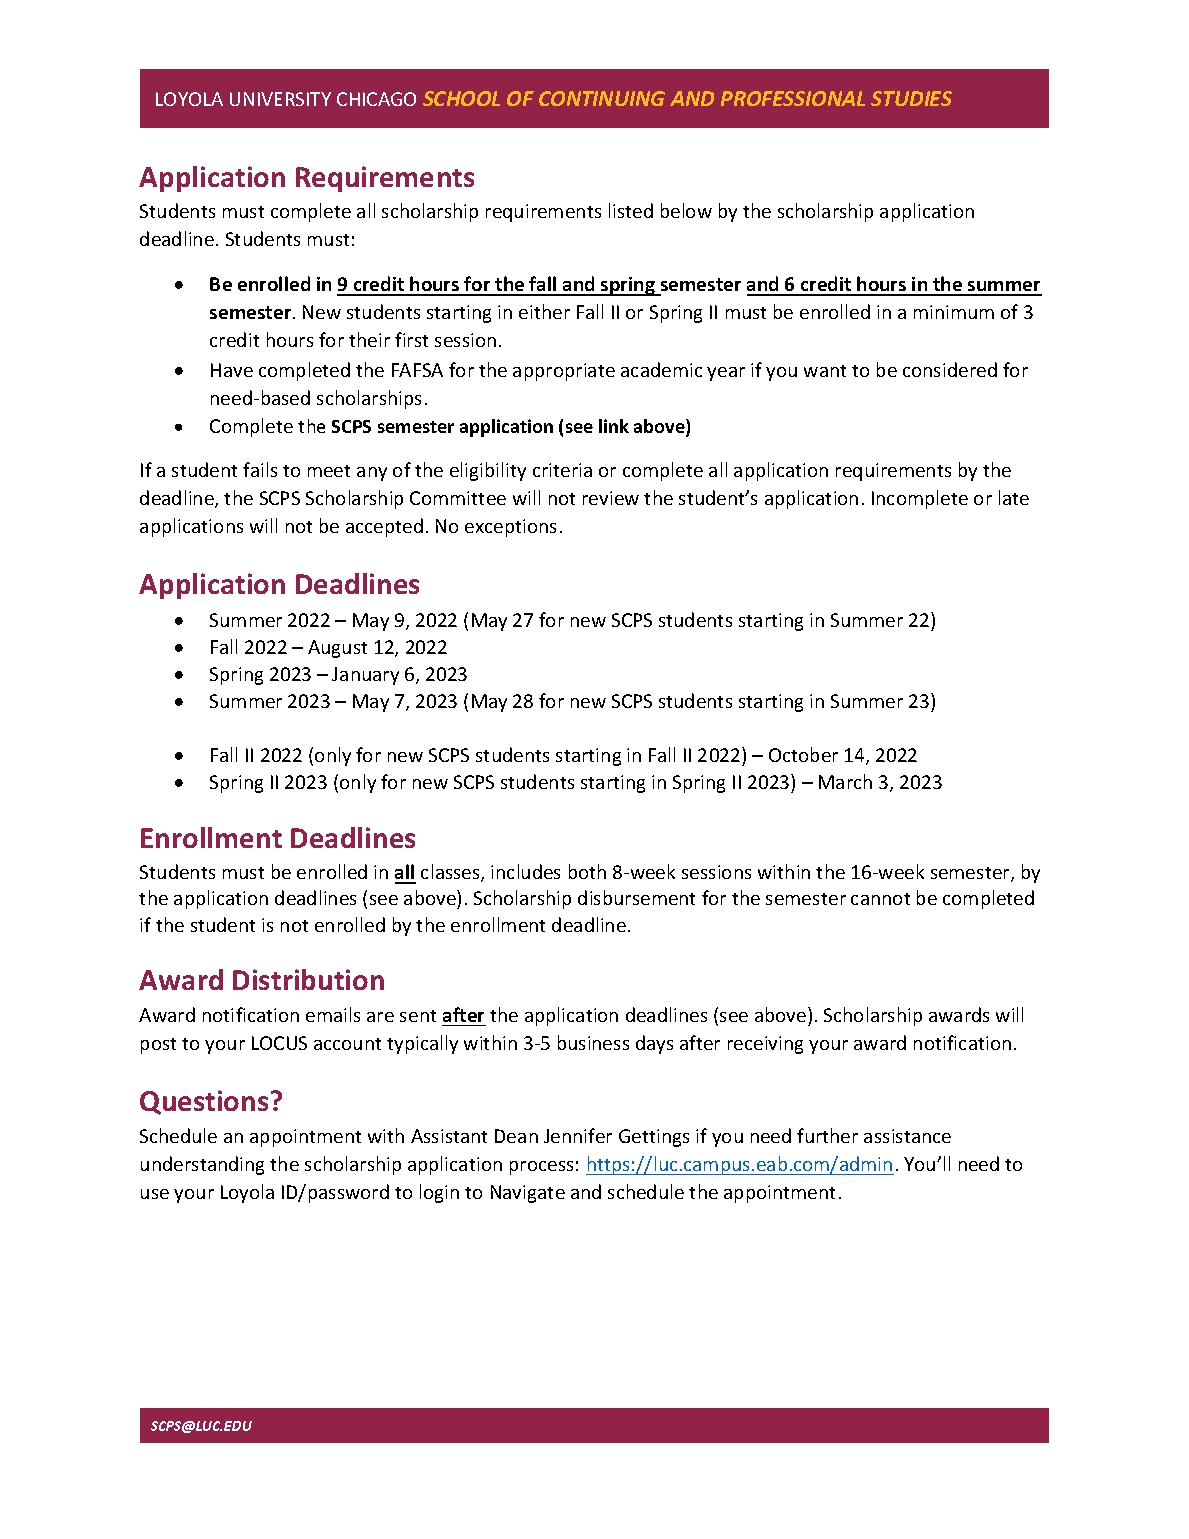 This page has height=1539, width=1189. I want to click on STUDIES, so click(911, 98).
